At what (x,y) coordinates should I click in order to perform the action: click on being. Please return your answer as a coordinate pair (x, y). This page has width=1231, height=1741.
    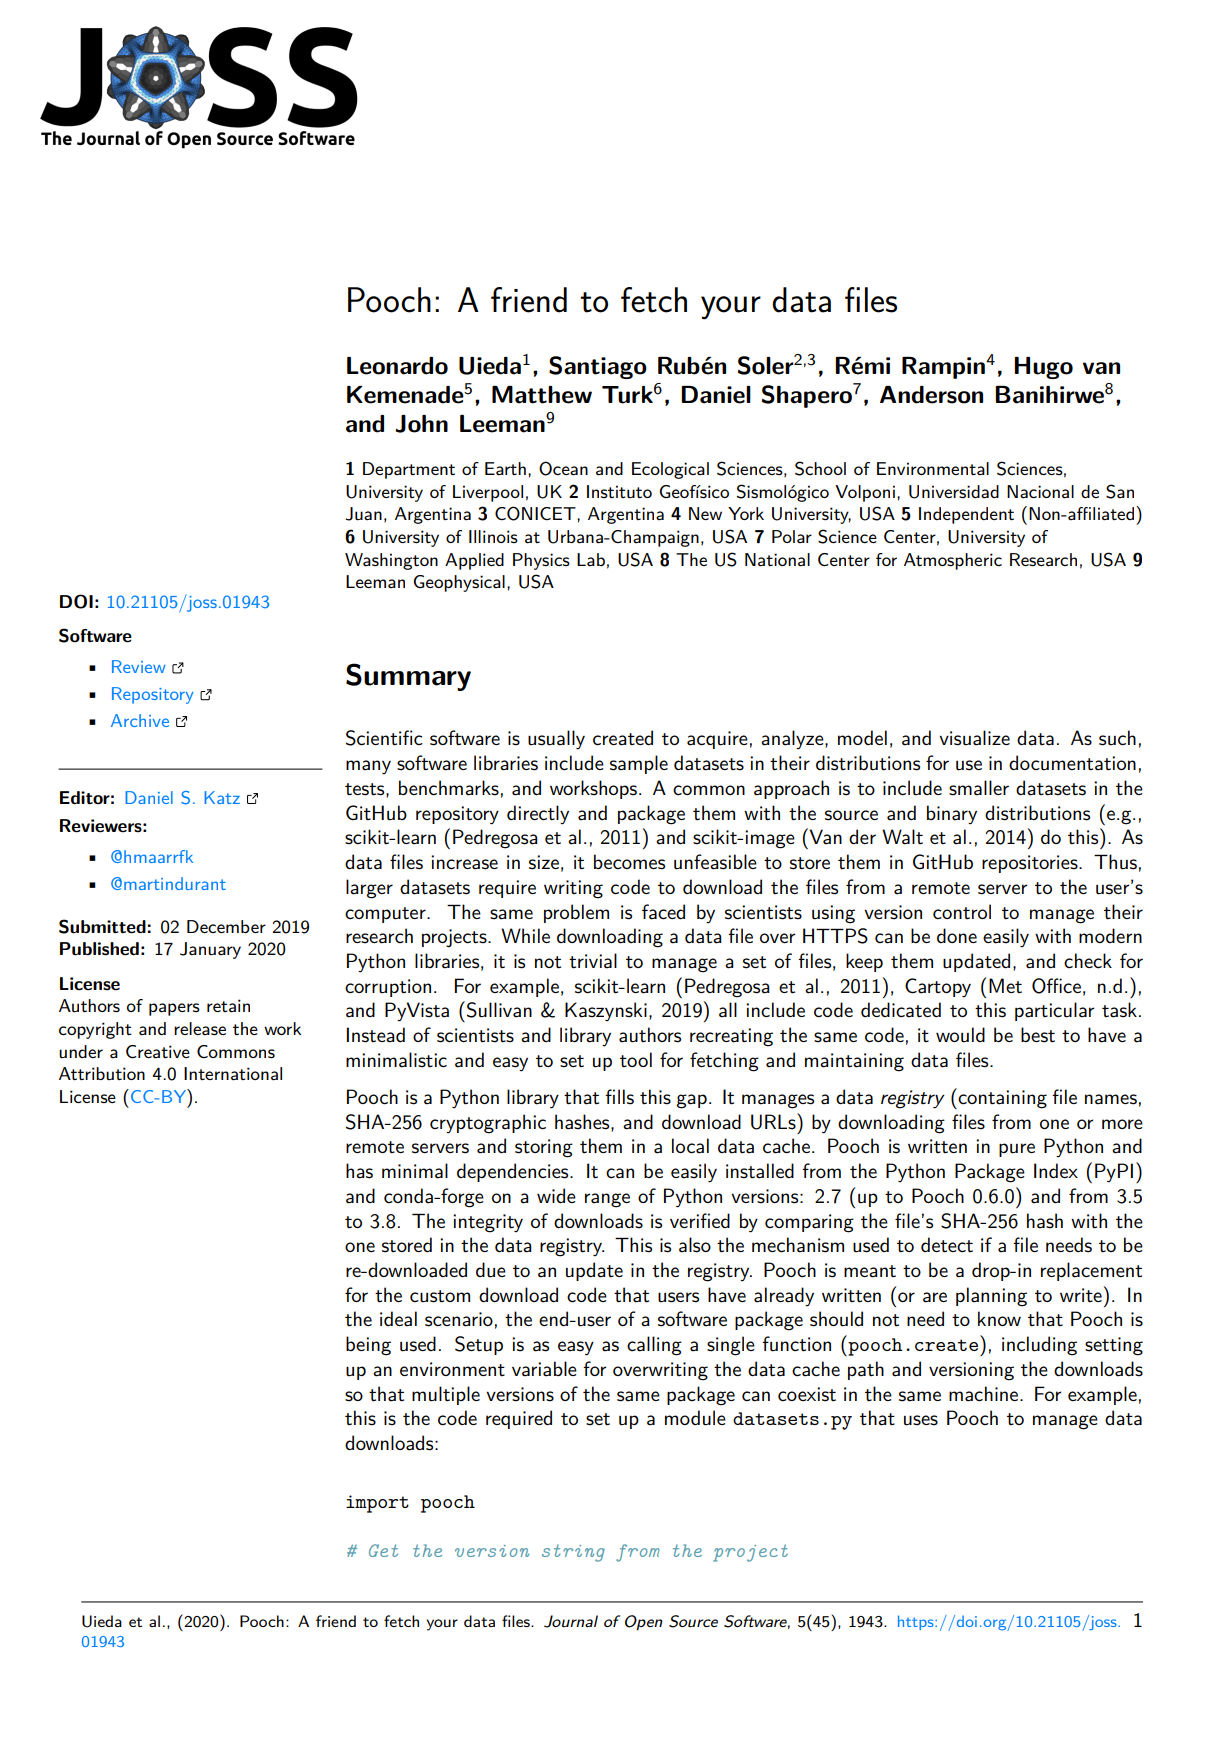
    Looking at the image, I should click on (368, 1346).
